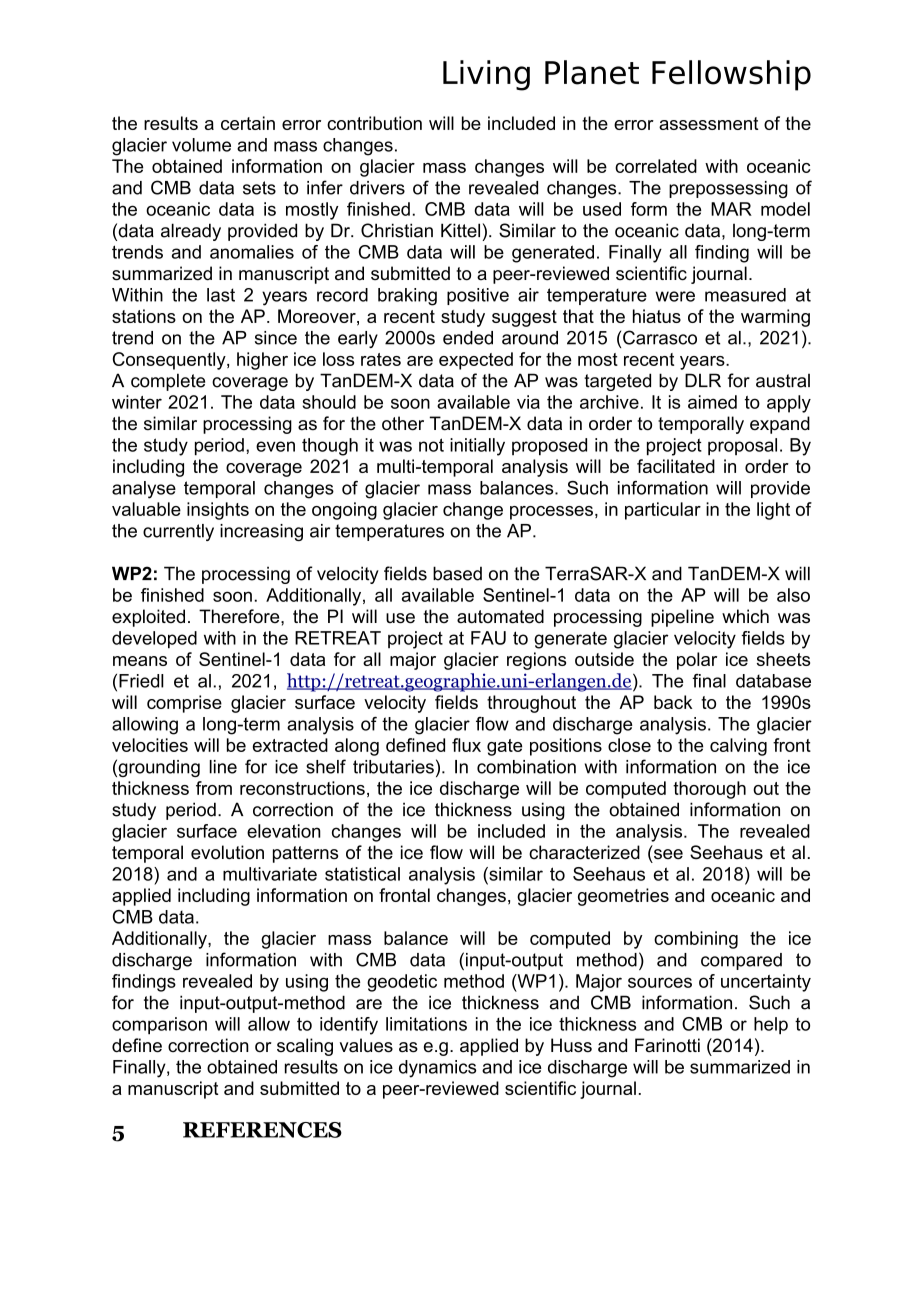 Image resolution: width=924 pixels, height=1308 pixels. I want to click on assessment, so click(709, 123).
